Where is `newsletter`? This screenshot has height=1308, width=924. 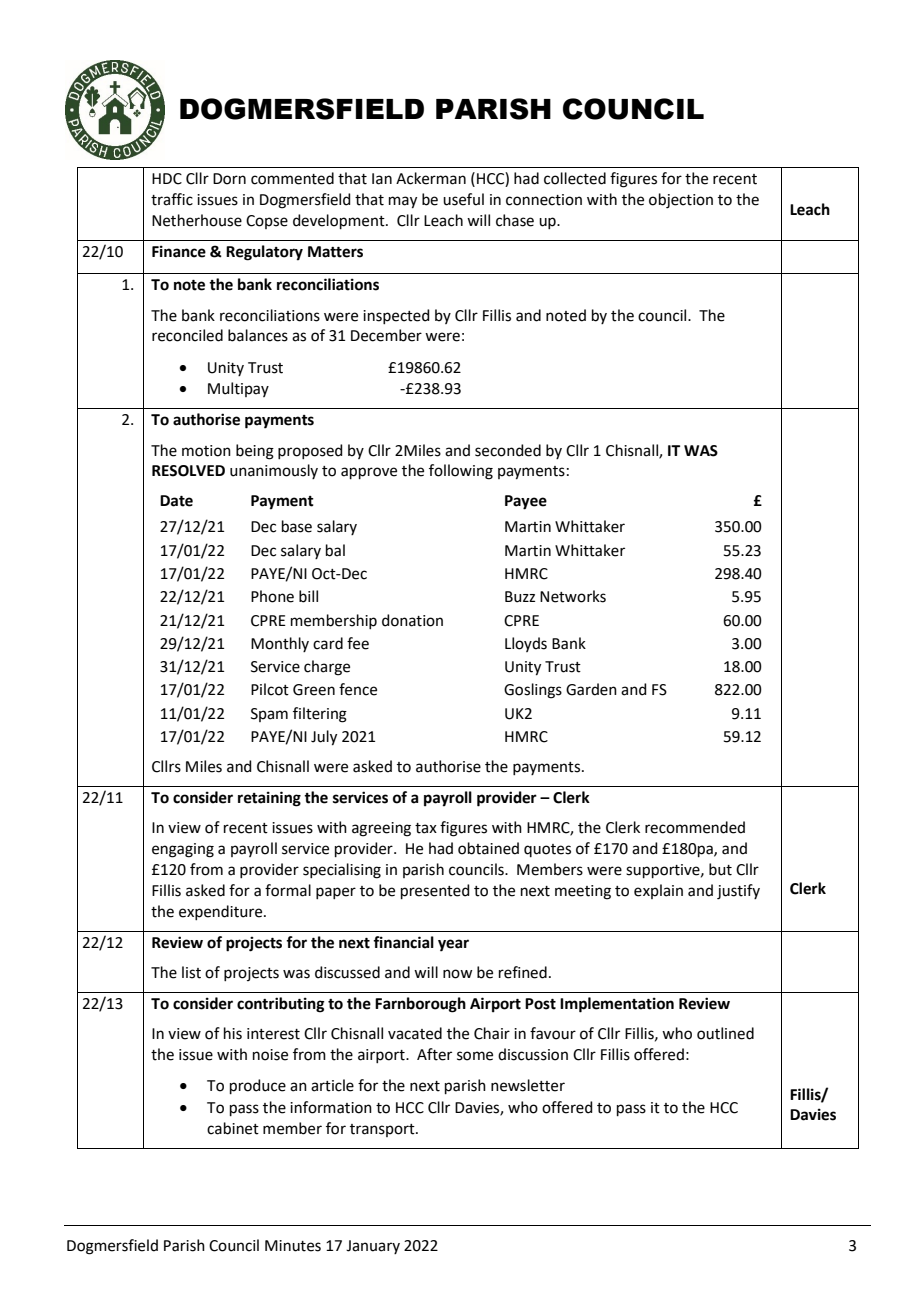 newsletter is located at coordinates (528, 1085).
